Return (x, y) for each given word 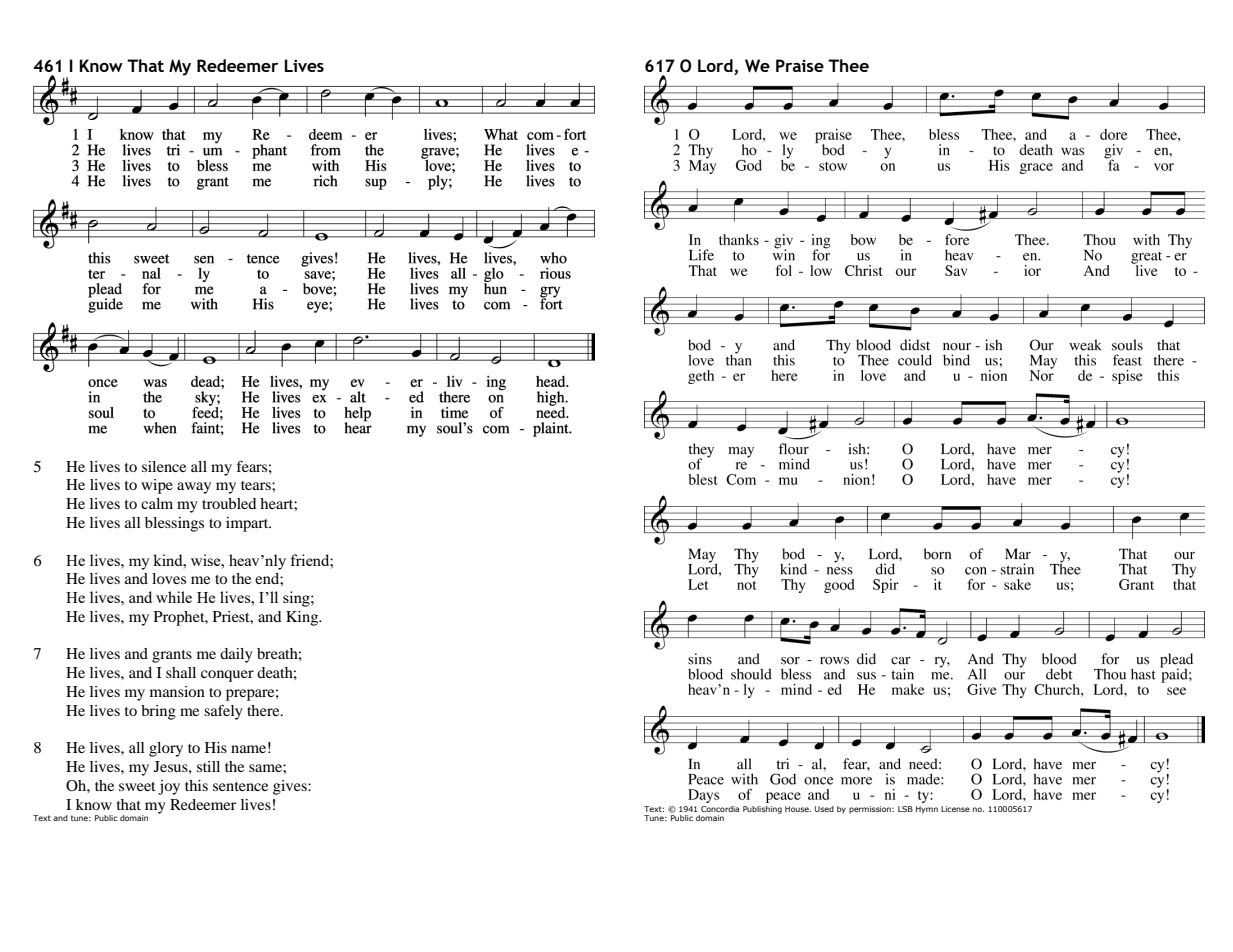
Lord (716, 67)
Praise (800, 65)
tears (257, 485)
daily (236, 655)
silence (164, 466)
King (303, 618)
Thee (848, 65)
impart (248, 524)
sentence (240, 786)
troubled (229, 503)
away (194, 488)
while (174, 597)
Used (824, 809)
